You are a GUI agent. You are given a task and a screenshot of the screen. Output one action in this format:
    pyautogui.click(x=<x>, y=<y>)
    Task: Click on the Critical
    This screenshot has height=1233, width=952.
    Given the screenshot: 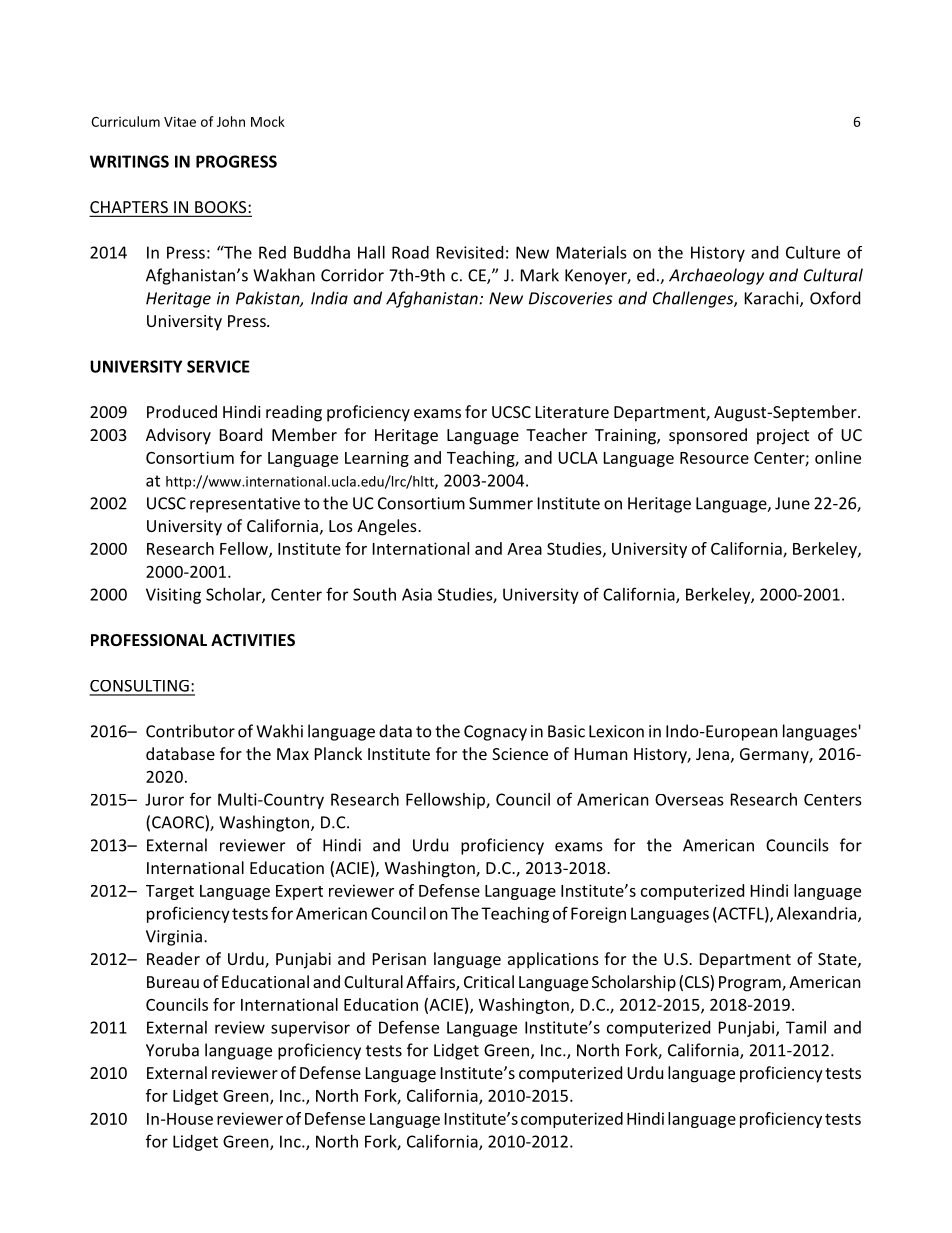 What is the action you would take?
    pyautogui.click(x=489, y=981)
